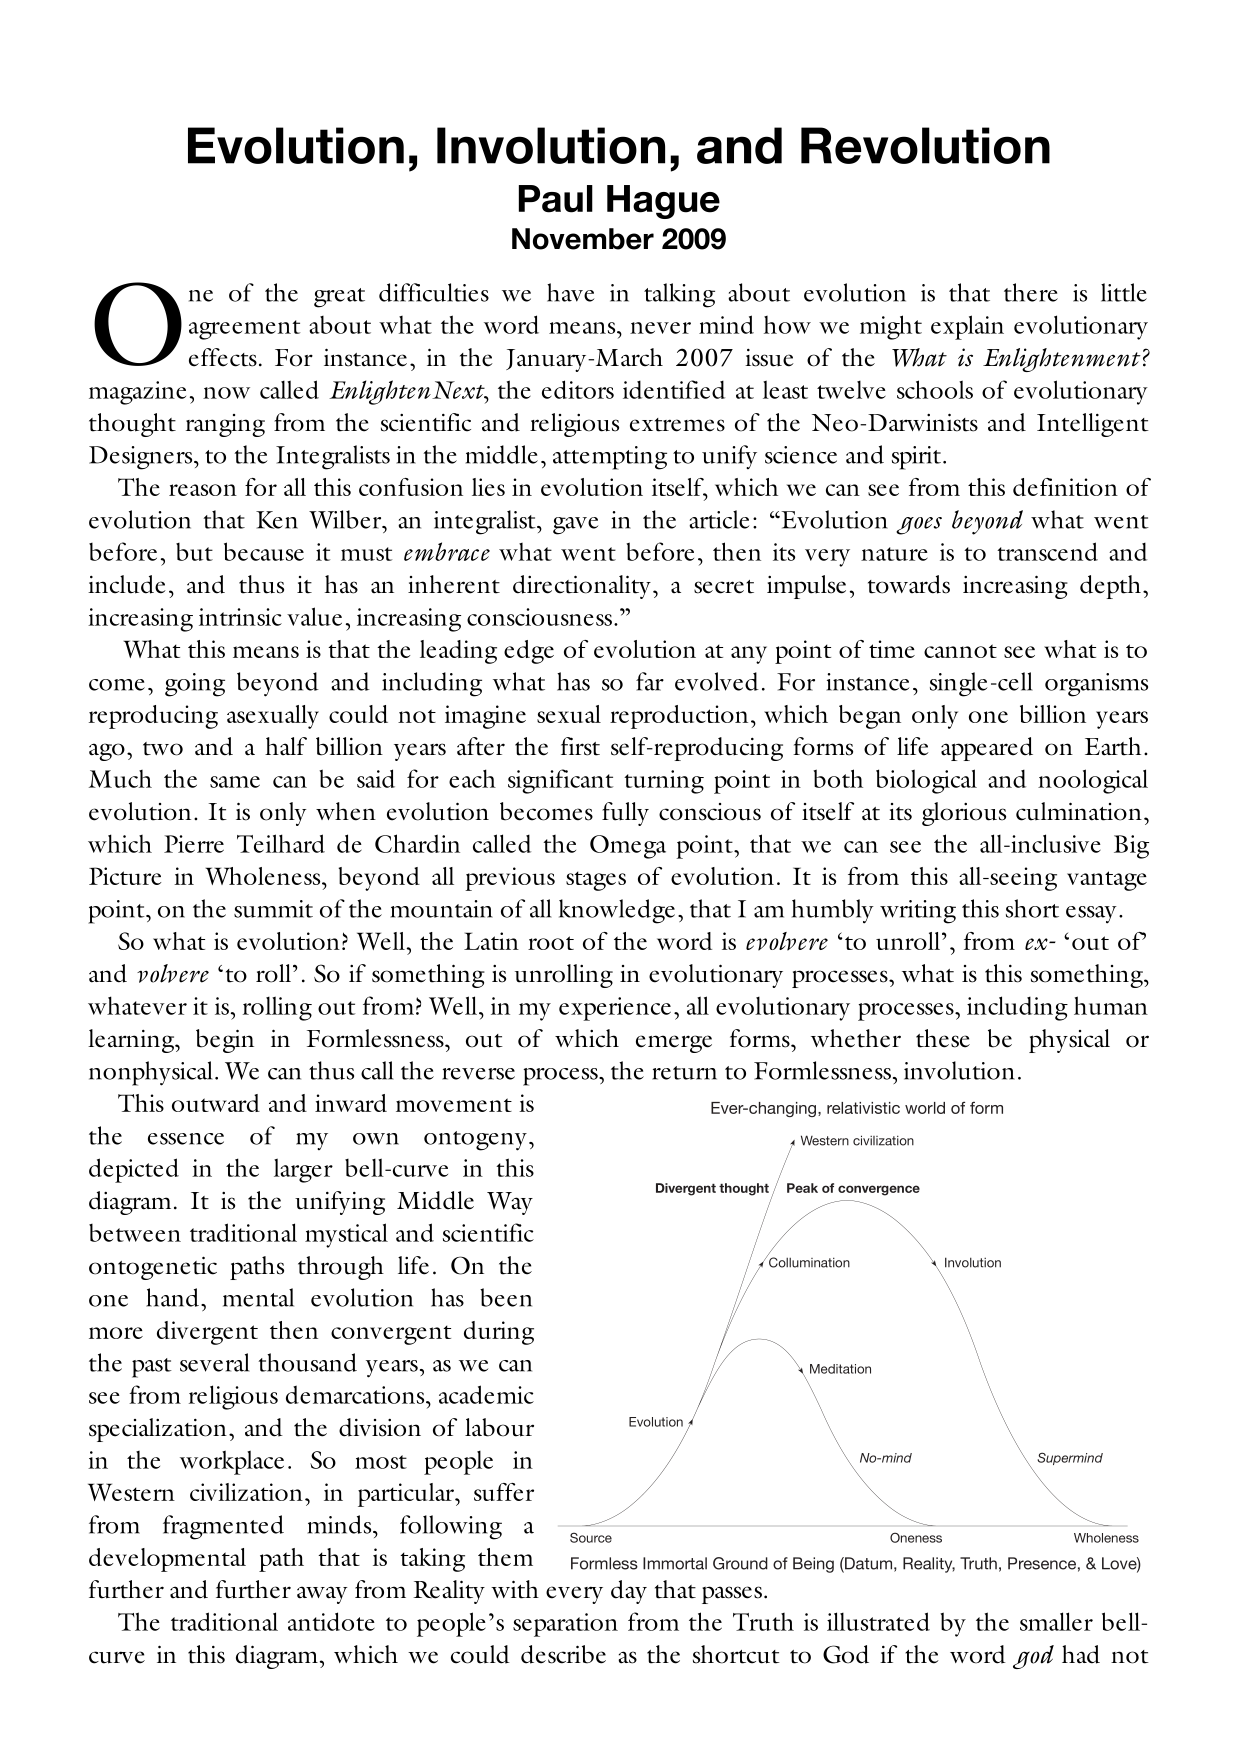  What do you see at coordinates (1031, 292) in the image?
I see `there` at bounding box center [1031, 292].
